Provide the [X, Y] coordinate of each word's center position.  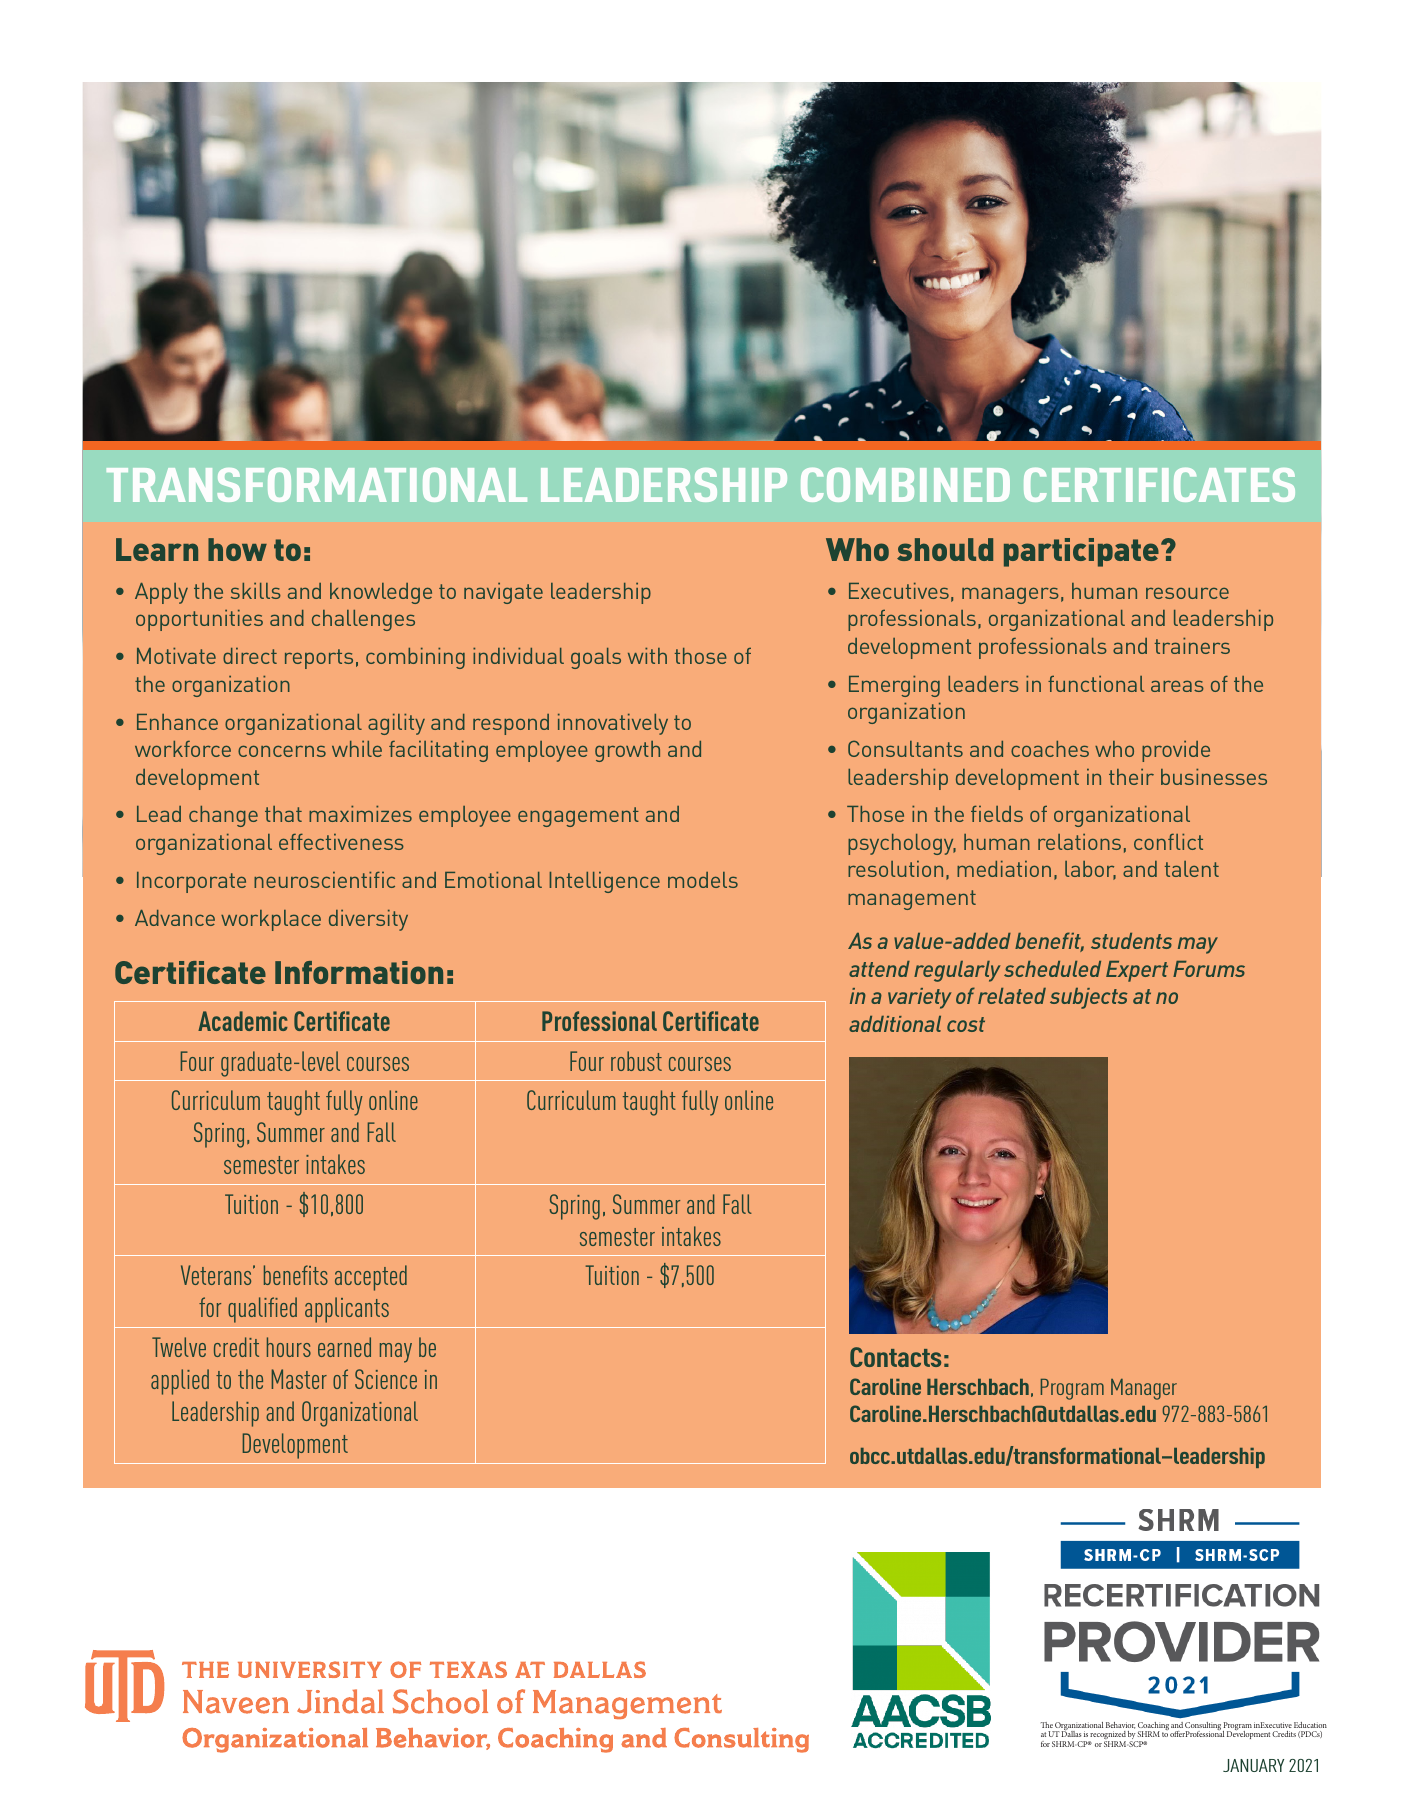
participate [1081, 552]
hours [289, 1347]
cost [966, 1024]
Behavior [1120, 1725]
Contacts [895, 1357]
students [1131, 941]
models [703, 880]
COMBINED [905, 485]
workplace [271, 920]
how [237, 549]
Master [299, 1379]
